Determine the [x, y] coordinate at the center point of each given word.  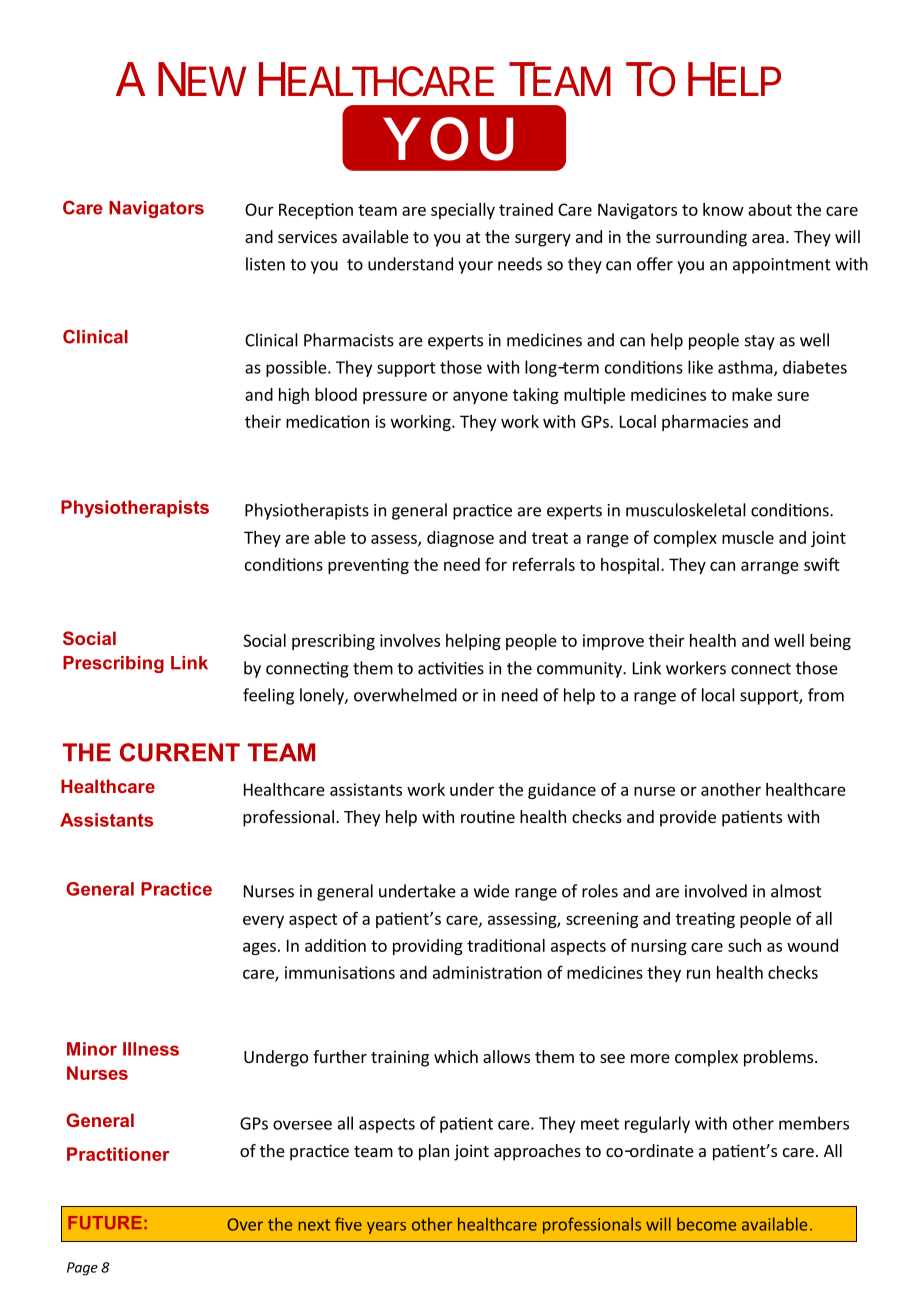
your [475, 267]
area [768, 238]
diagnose [460, 539]
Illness [151, 1049]
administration [487, 972]
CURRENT [180, 752]
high [294, 396]
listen [265, 264]
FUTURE [105, 1222]
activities [451, 668]
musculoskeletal [686, 510]
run [698, 974]
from [826, 695]
